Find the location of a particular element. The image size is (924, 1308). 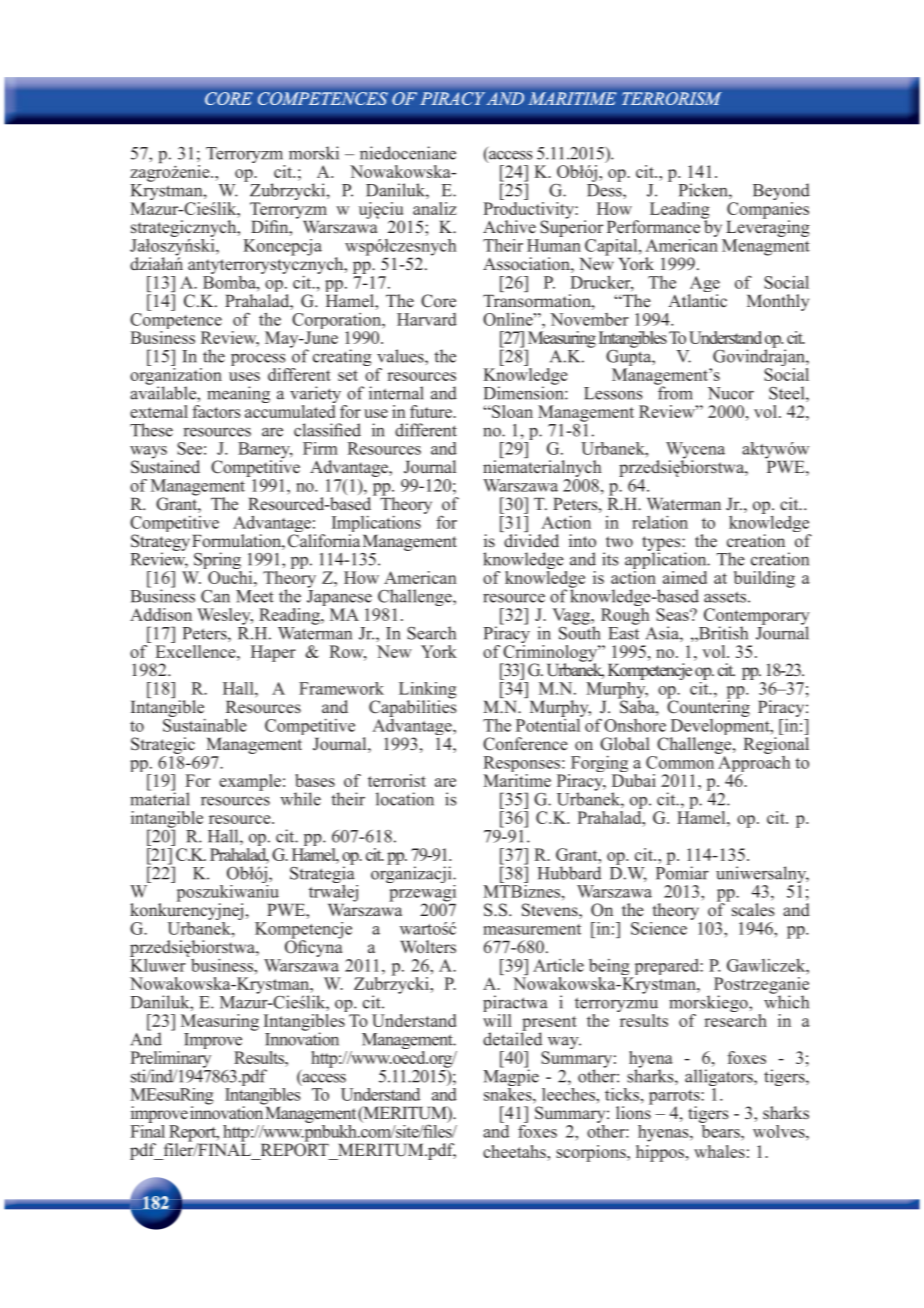

Competence is located at coordinates (176, 321).
